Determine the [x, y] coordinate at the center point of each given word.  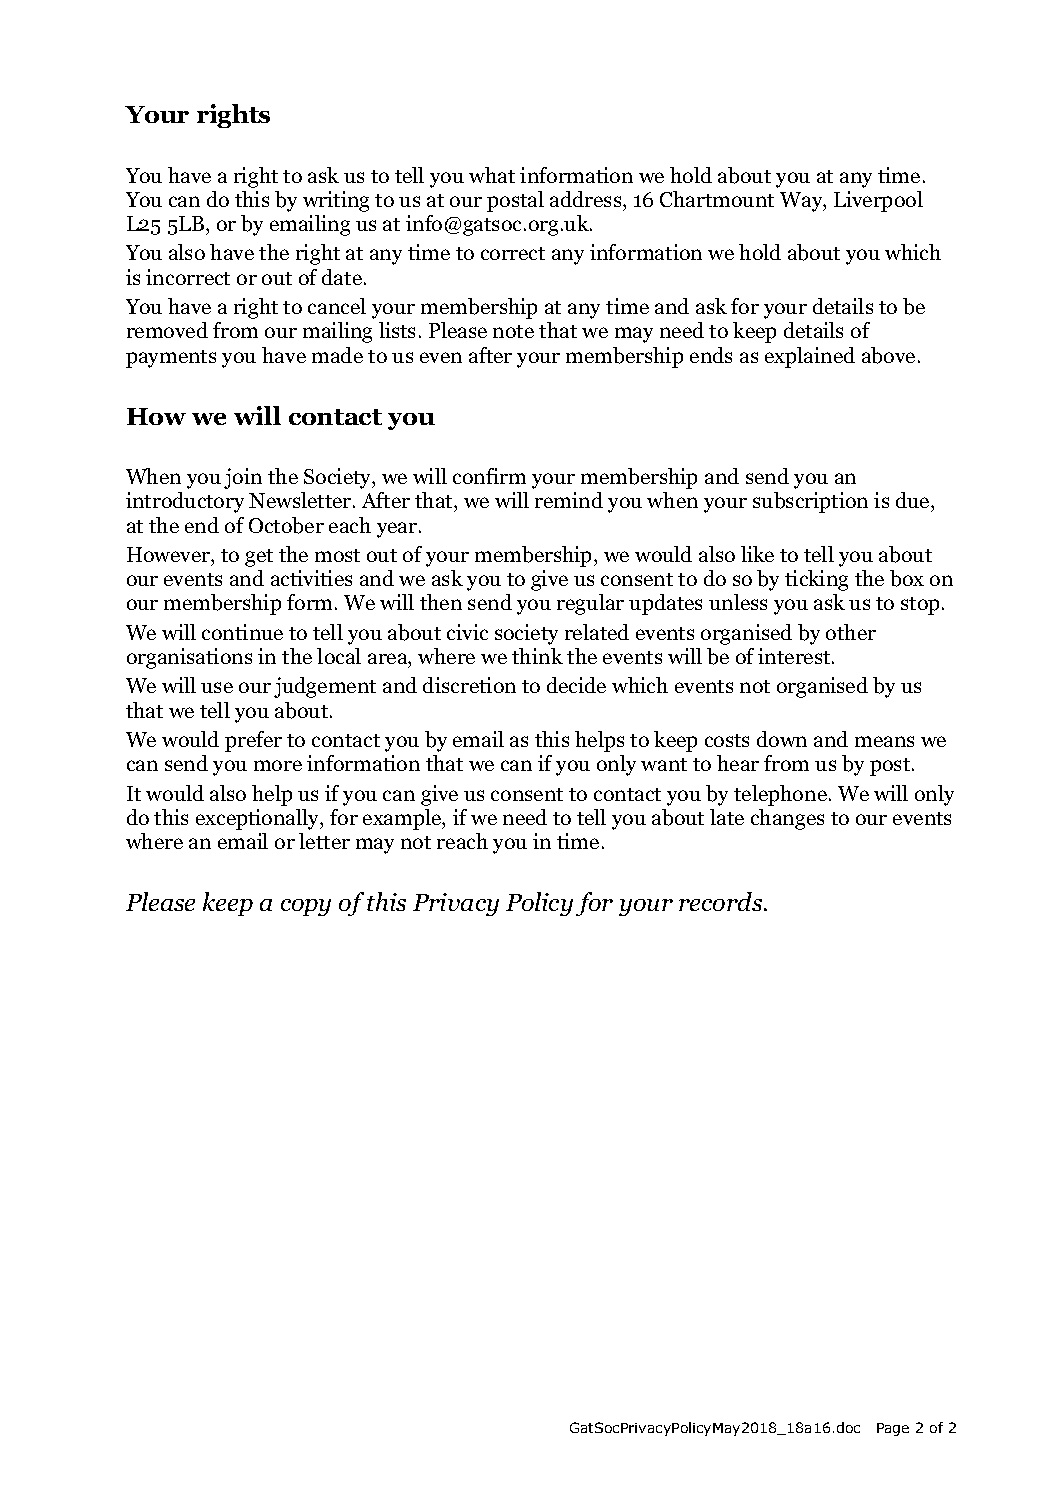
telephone [780, 795]
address [587, 199]
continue [242, 632]
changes [787, 819]
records [722, 901]
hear [738, 763]
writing [336, 201]
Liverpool [878, 201]
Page [893, 1429]
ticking [816, 580]
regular [590, 604]
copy [306, 907]
